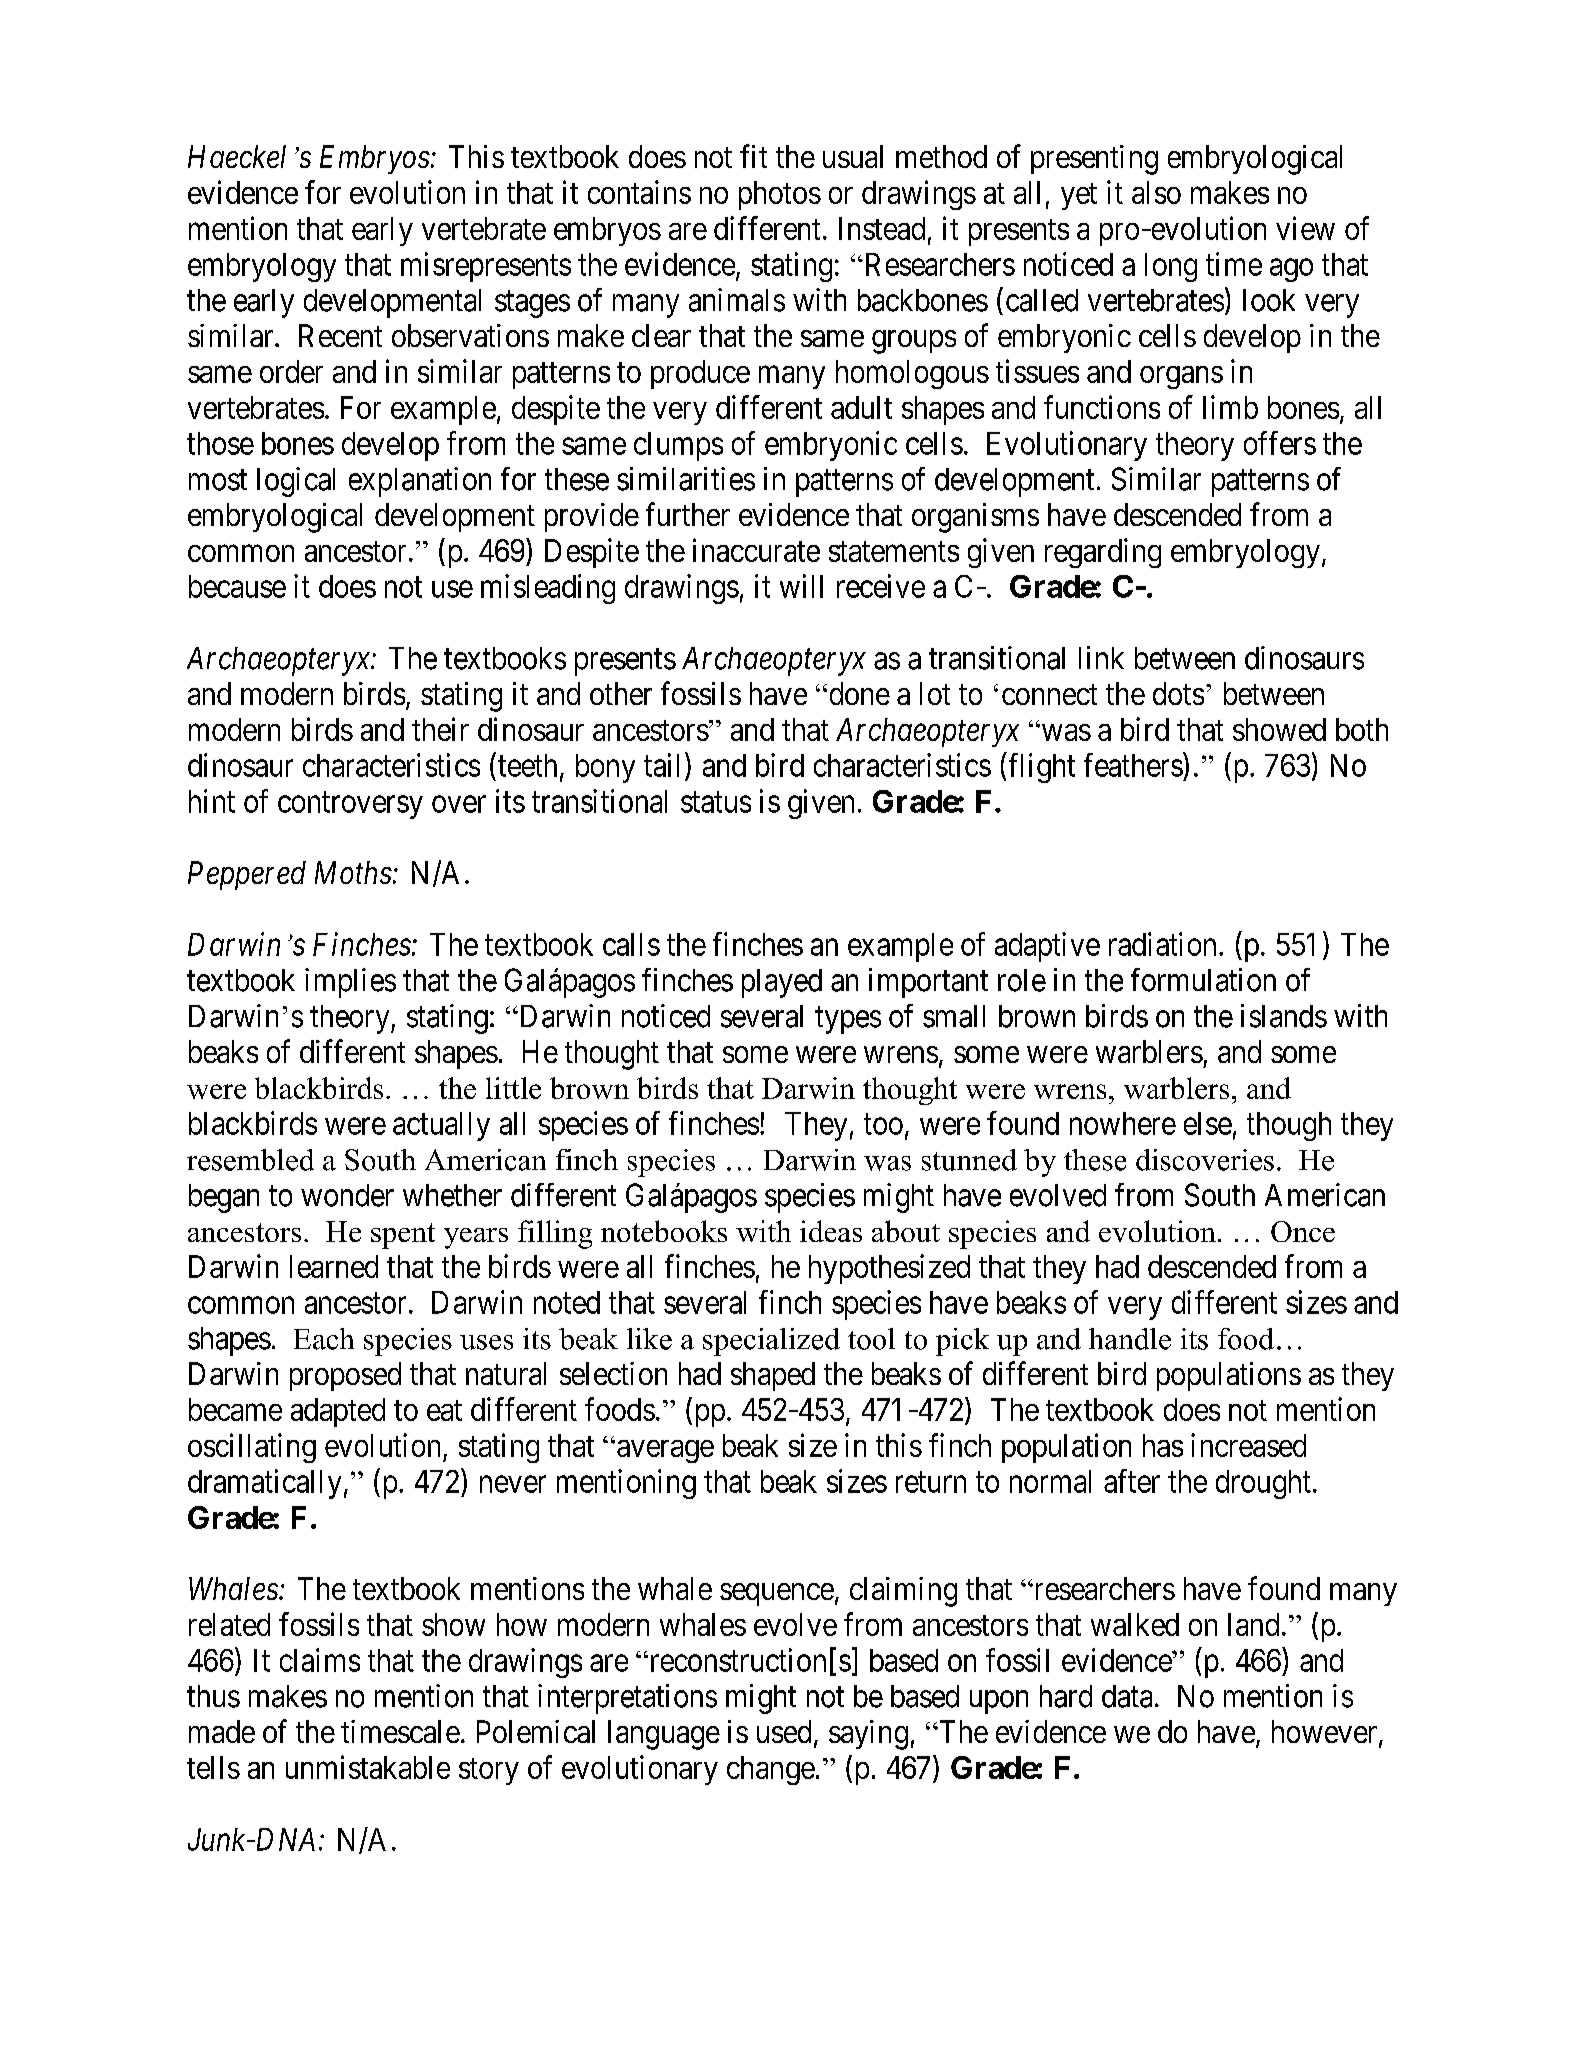 Image resolution: width=1587 pixels, height=2054 pixels. Describe the element at coordinates (1326, 1733) in the screenshot. I see `however` at that location.
